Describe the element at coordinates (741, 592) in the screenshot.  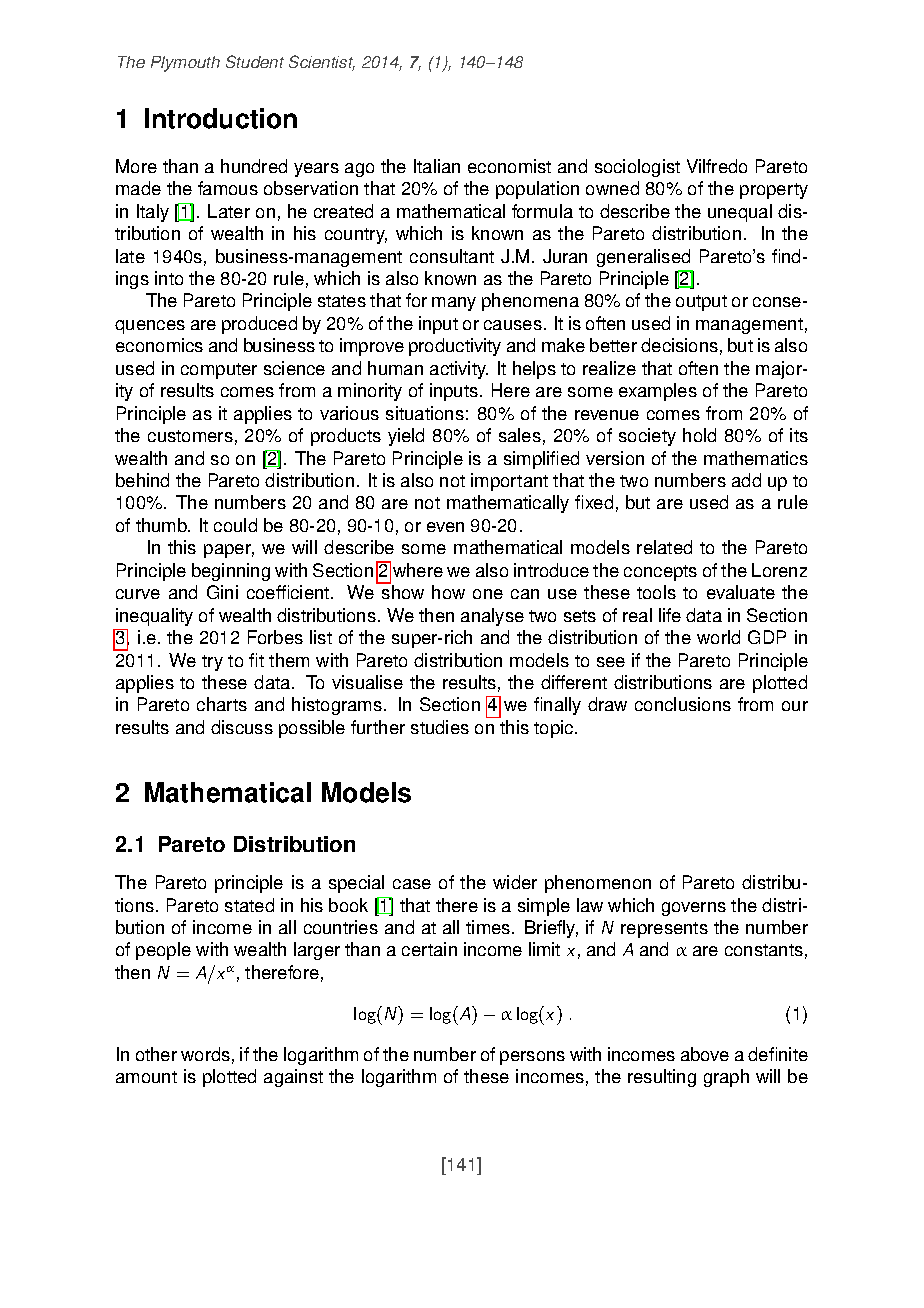
I see `evaluate` at that location.
